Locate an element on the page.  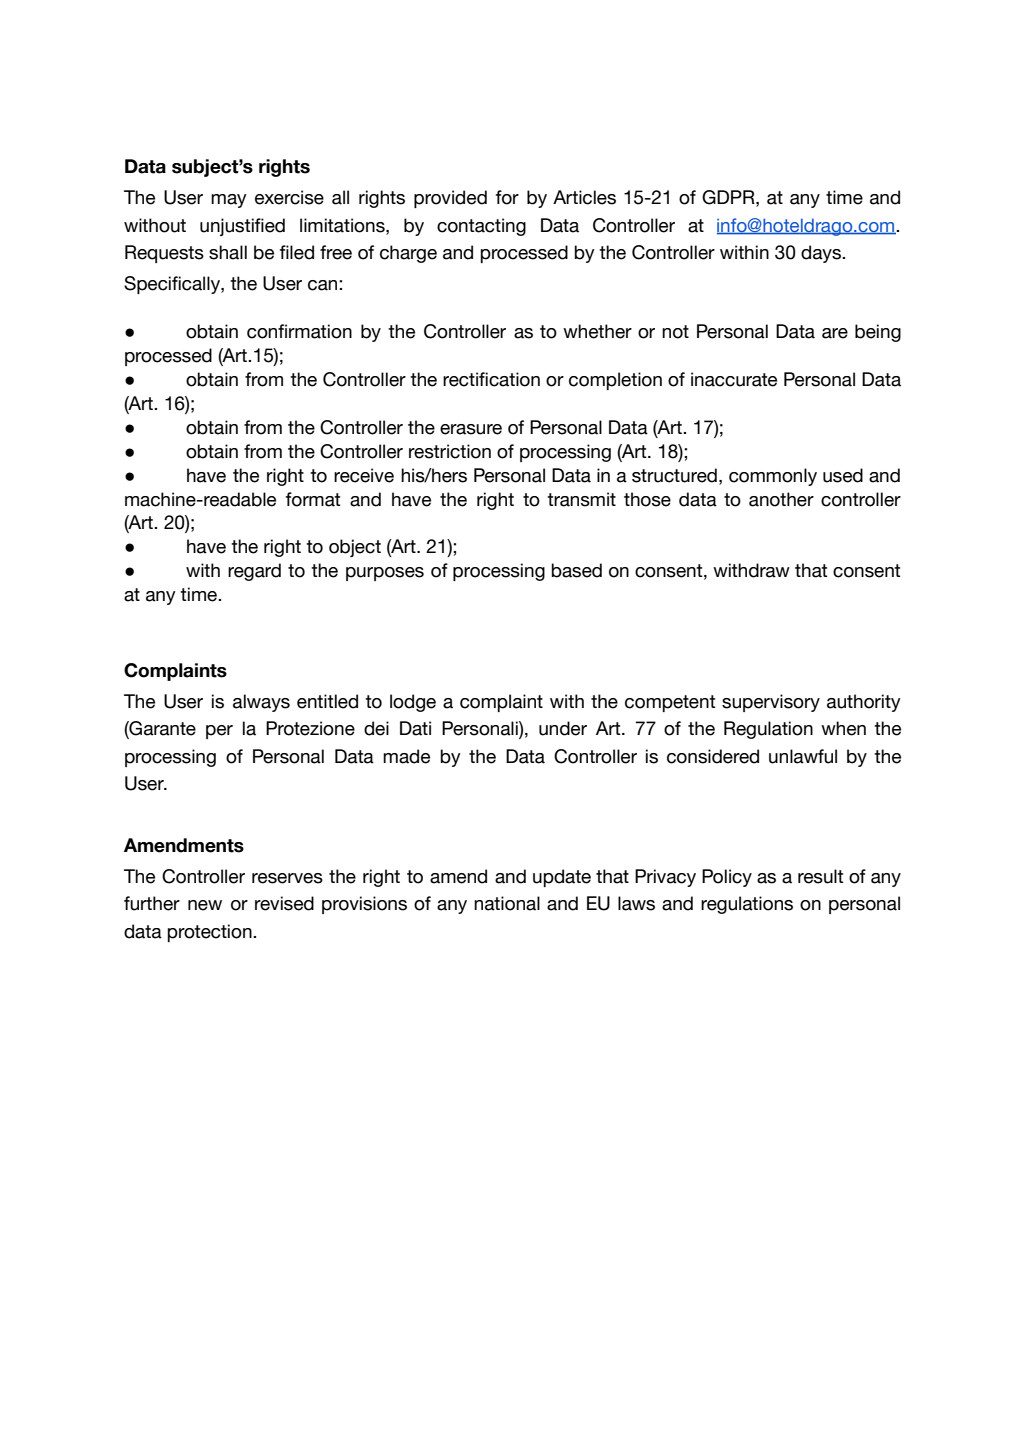
inaccurate is located at coordinates (734, 379).
